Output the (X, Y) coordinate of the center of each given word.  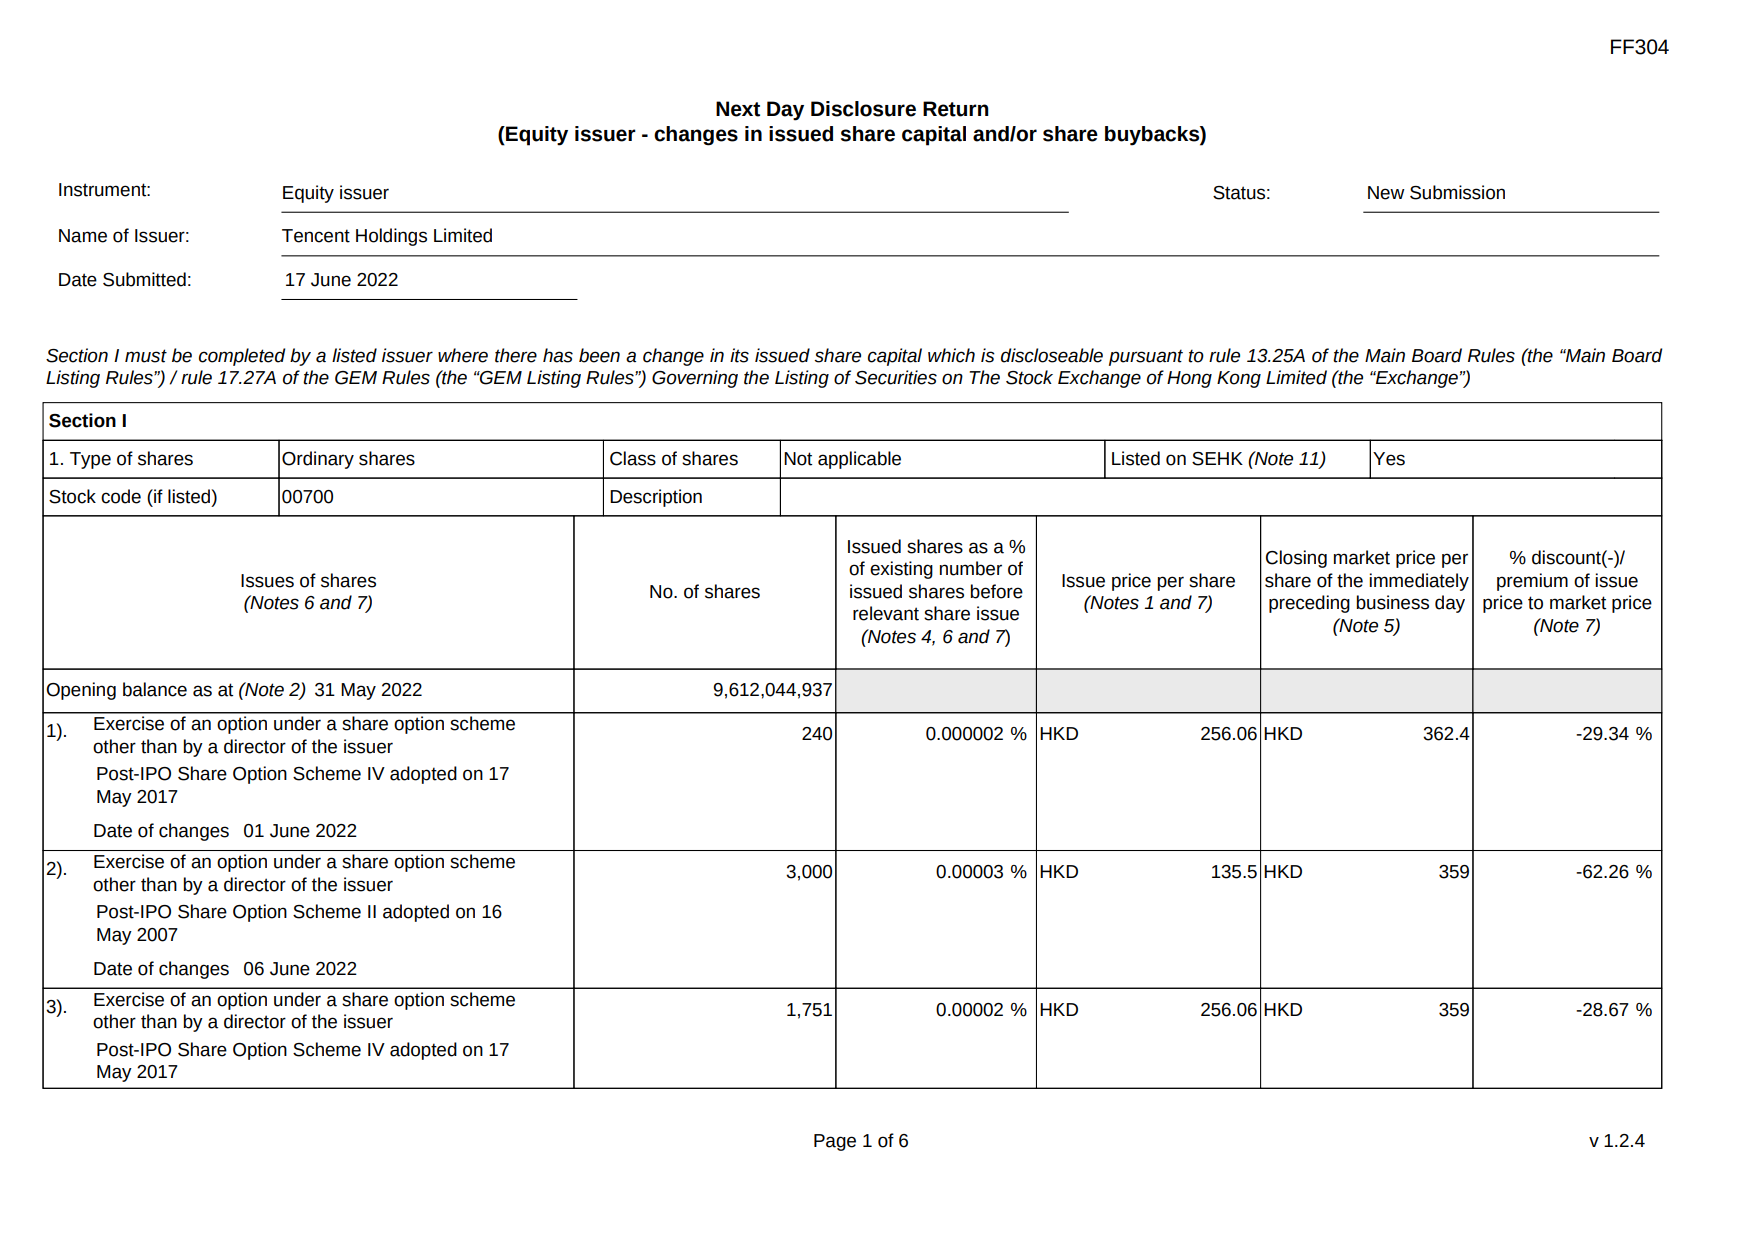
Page (835, 1142)
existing (901, 570)
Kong (1239, 379)
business (1392, 602)
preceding (1309, 604)
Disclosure (863, 109)
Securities (896, 377)
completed (242, 357)
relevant (886, 613)
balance (155, 689)
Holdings (391, 237)
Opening (81, 691)
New (1386, 193)
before (996, 591)
